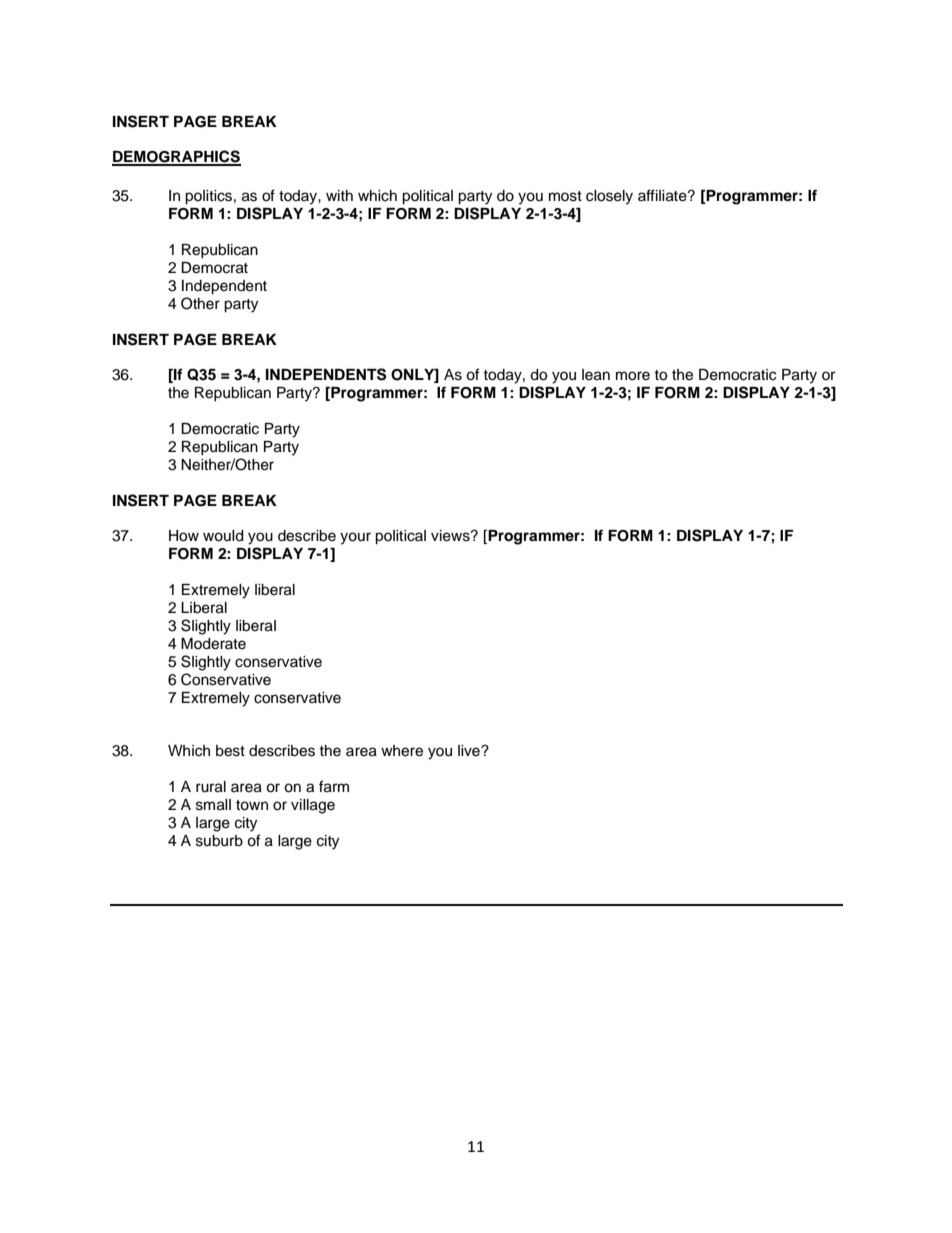  I want to click on town, so click(252, 805).
